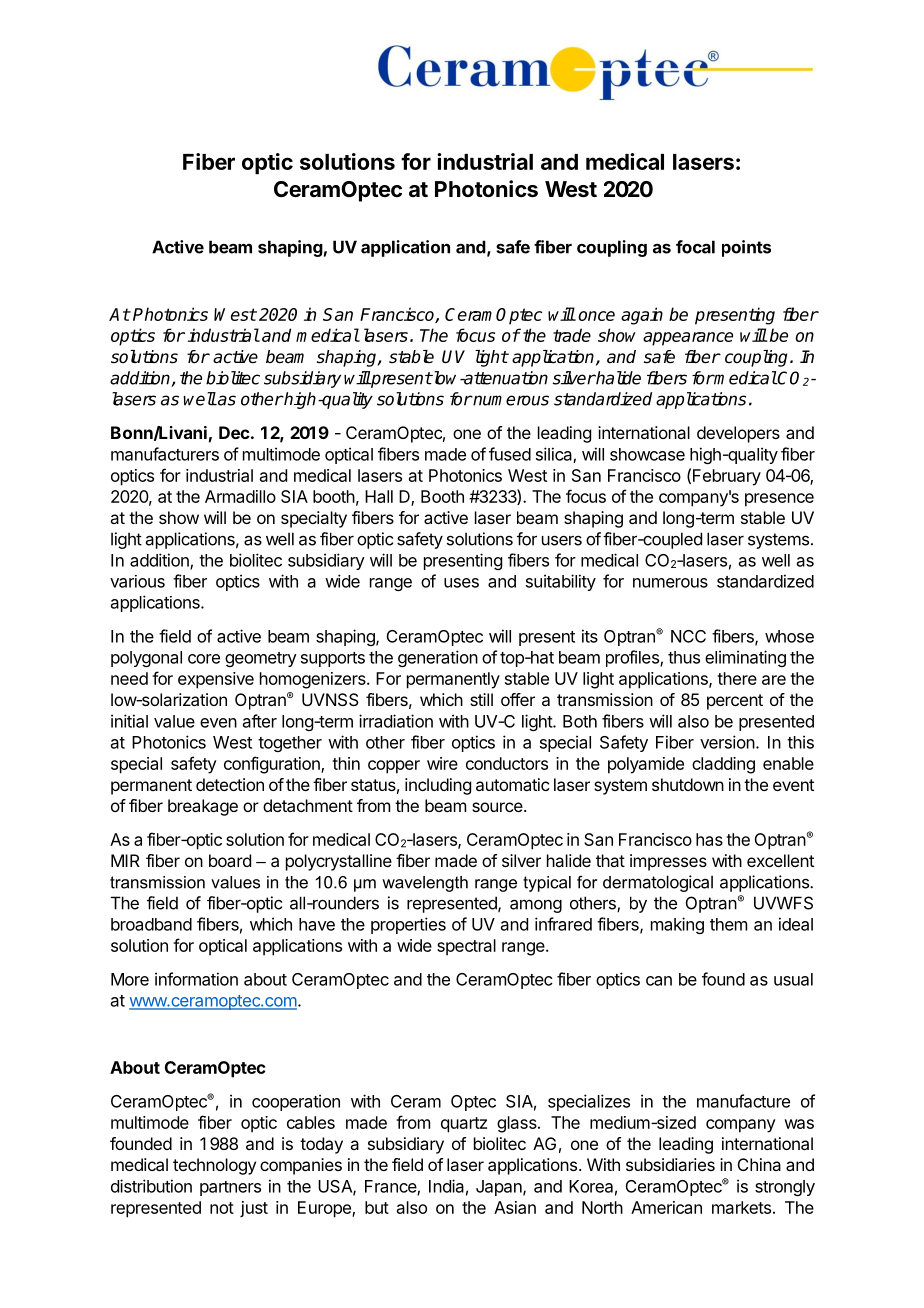 Image resolution: width=924 pixels, height=1308 pixels. Describe the element at coordinates (746, 248) in the document. I see `points` at that location.
